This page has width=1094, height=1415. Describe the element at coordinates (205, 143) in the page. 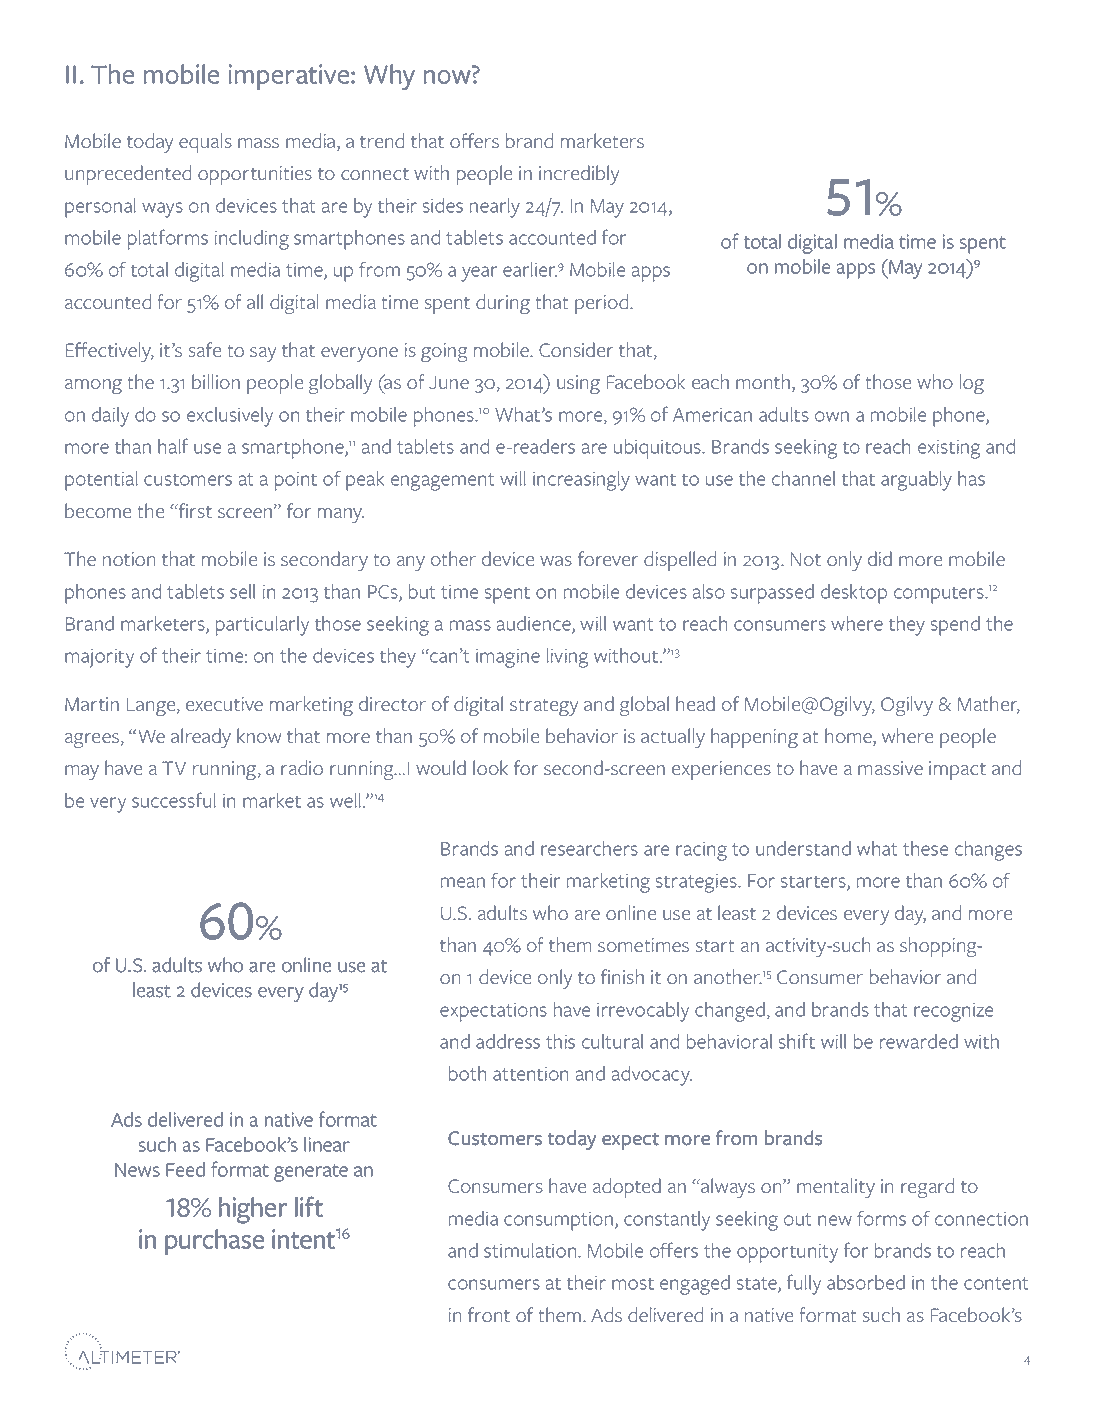

I see `equals` at that location.
